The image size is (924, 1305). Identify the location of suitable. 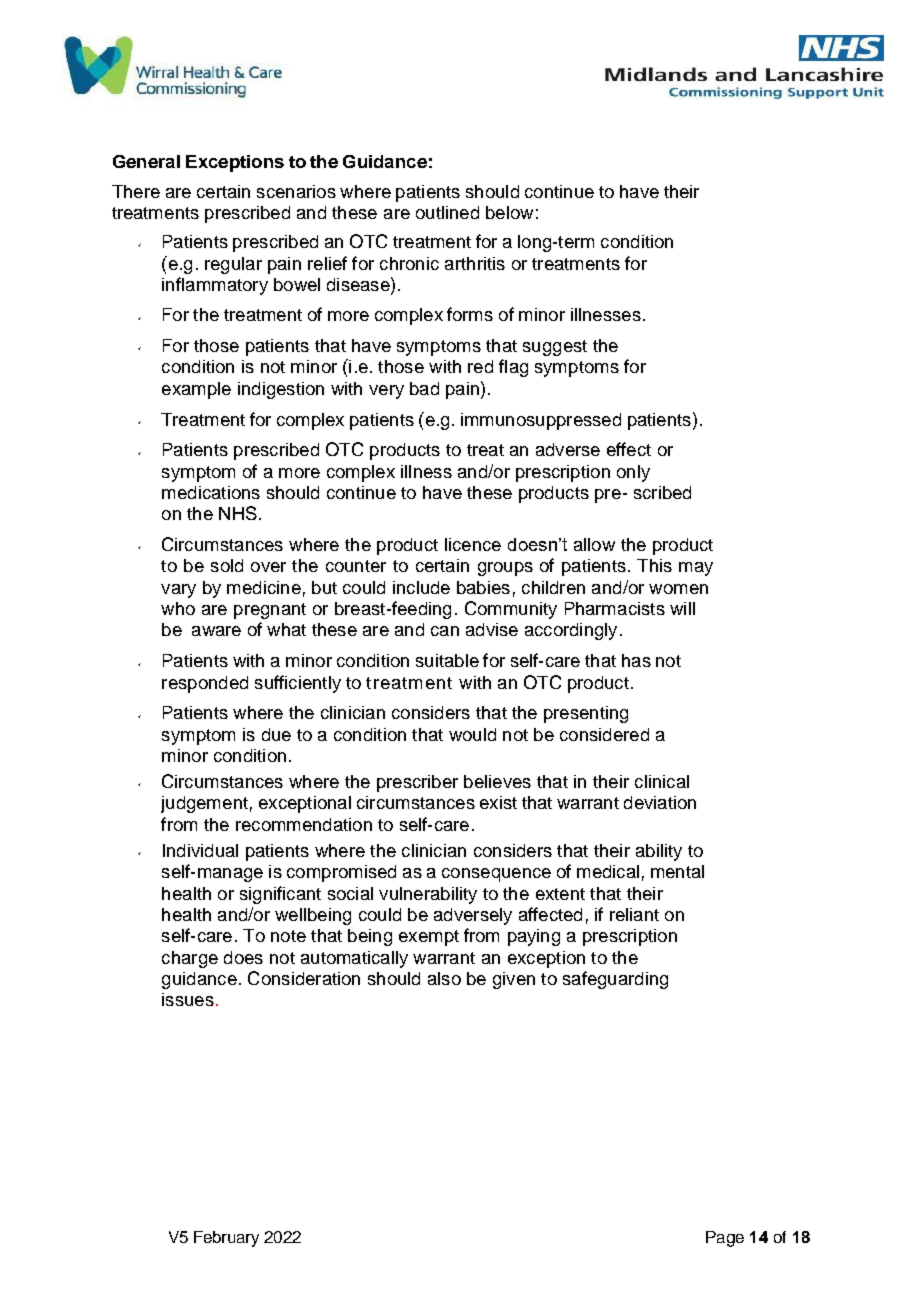
(447, 660).
